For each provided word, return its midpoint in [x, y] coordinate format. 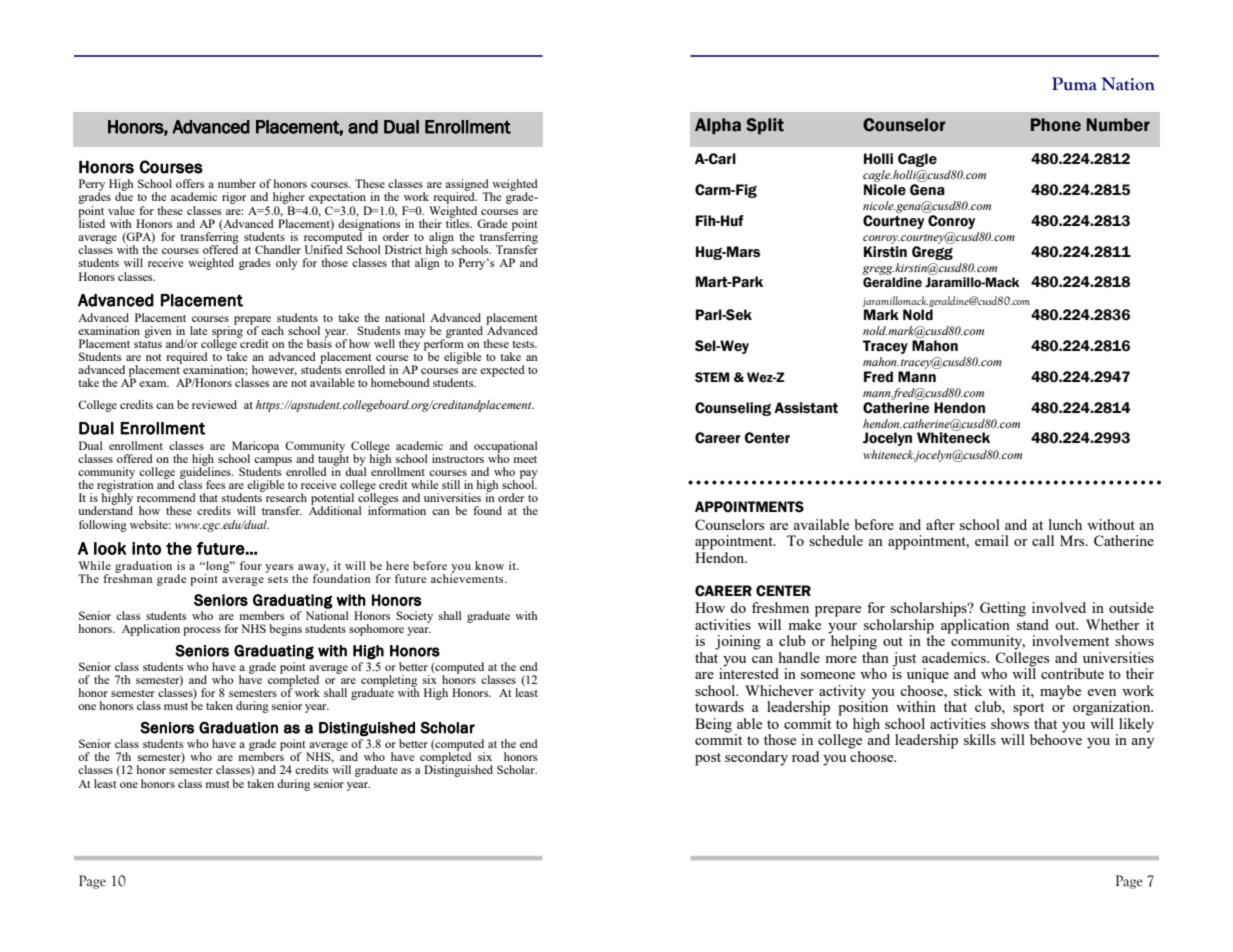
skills [980, 739]
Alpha [718, 126]
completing [389, 682]
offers [190, 183]
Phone [1056, 125]
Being [713, 725]
